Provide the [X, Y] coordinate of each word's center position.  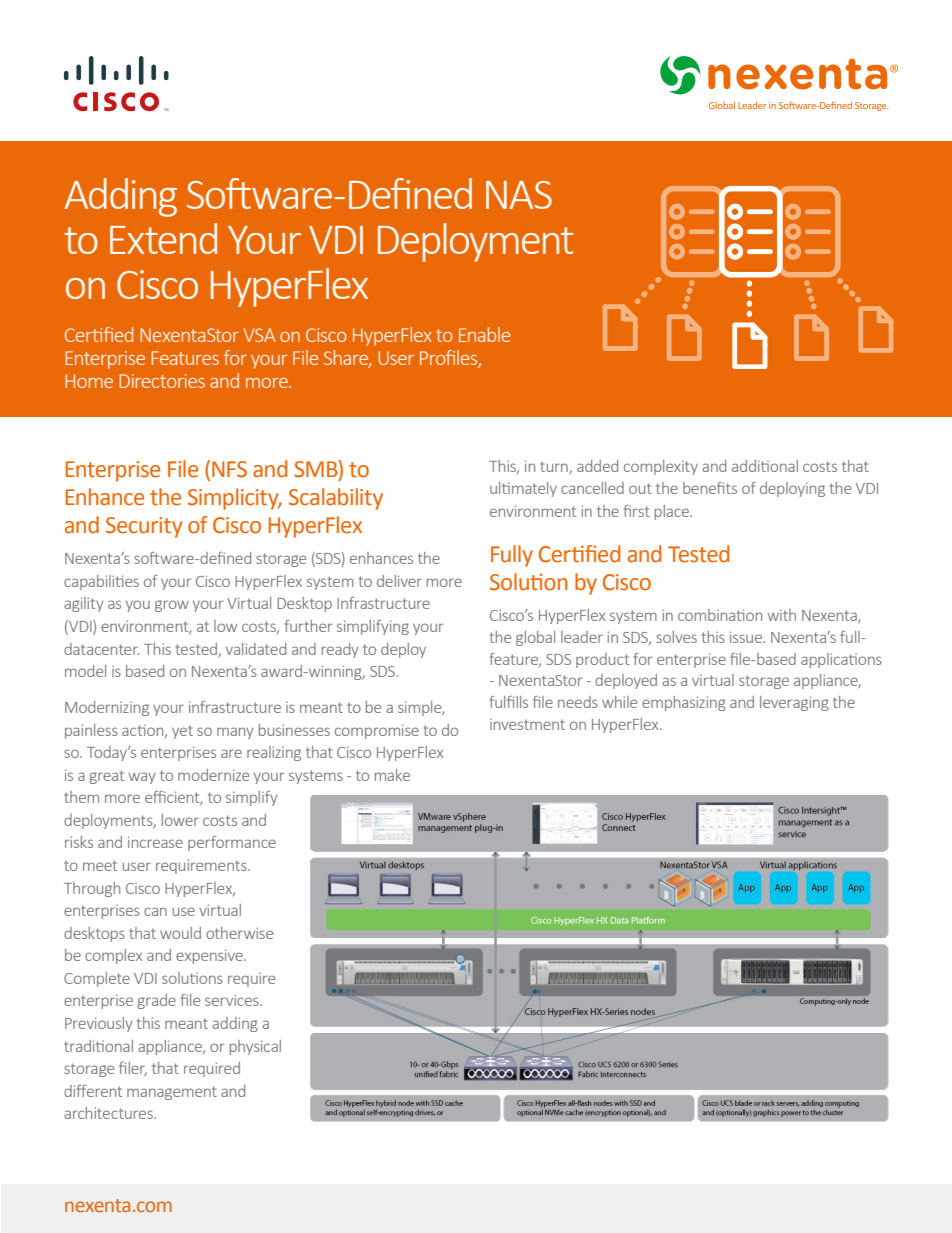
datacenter [101, 649]
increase [155, 842]
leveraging [794, 703]
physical [255, 1047]
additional [765, 466]
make [392, 775]
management [172, 1093]
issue [747, 637]
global [535, 638]
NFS [229, 469]
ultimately [523, 489]
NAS [519, 195]
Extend [163, 238]
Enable [484, 334]
